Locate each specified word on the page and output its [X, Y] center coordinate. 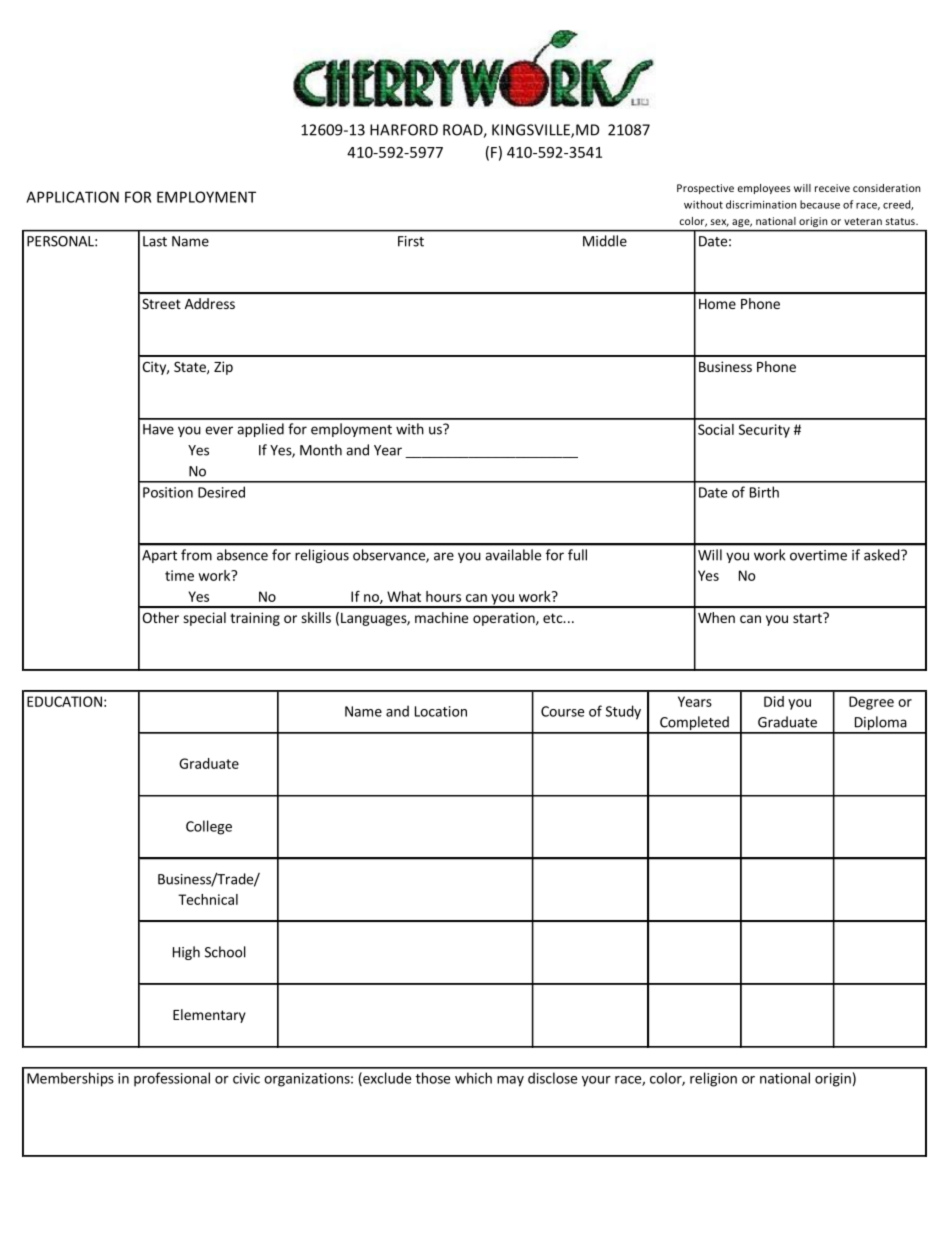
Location [441, 711]
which [473, 1078]
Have [158, 429]
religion [713, 1079]
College [209, 827]
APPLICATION [72, 197]
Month [321, 450]
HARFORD [404, 130]
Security [764, 431]
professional [172, 1079]
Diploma [880, 724]
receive [832, 188]
